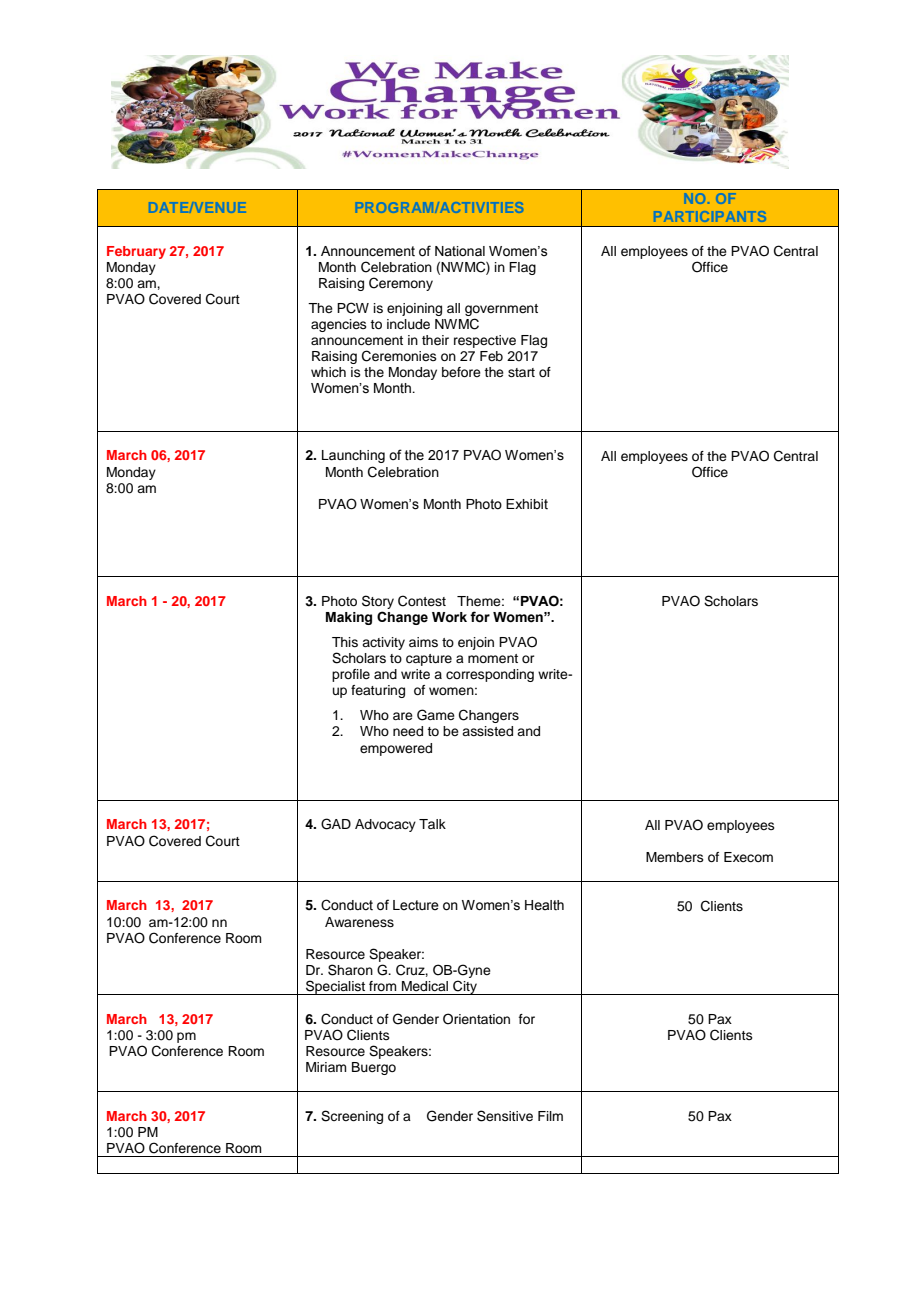  What do you see at coordinates (501, 310) in the image?
I see `government` at bounding box center [501, 310].
